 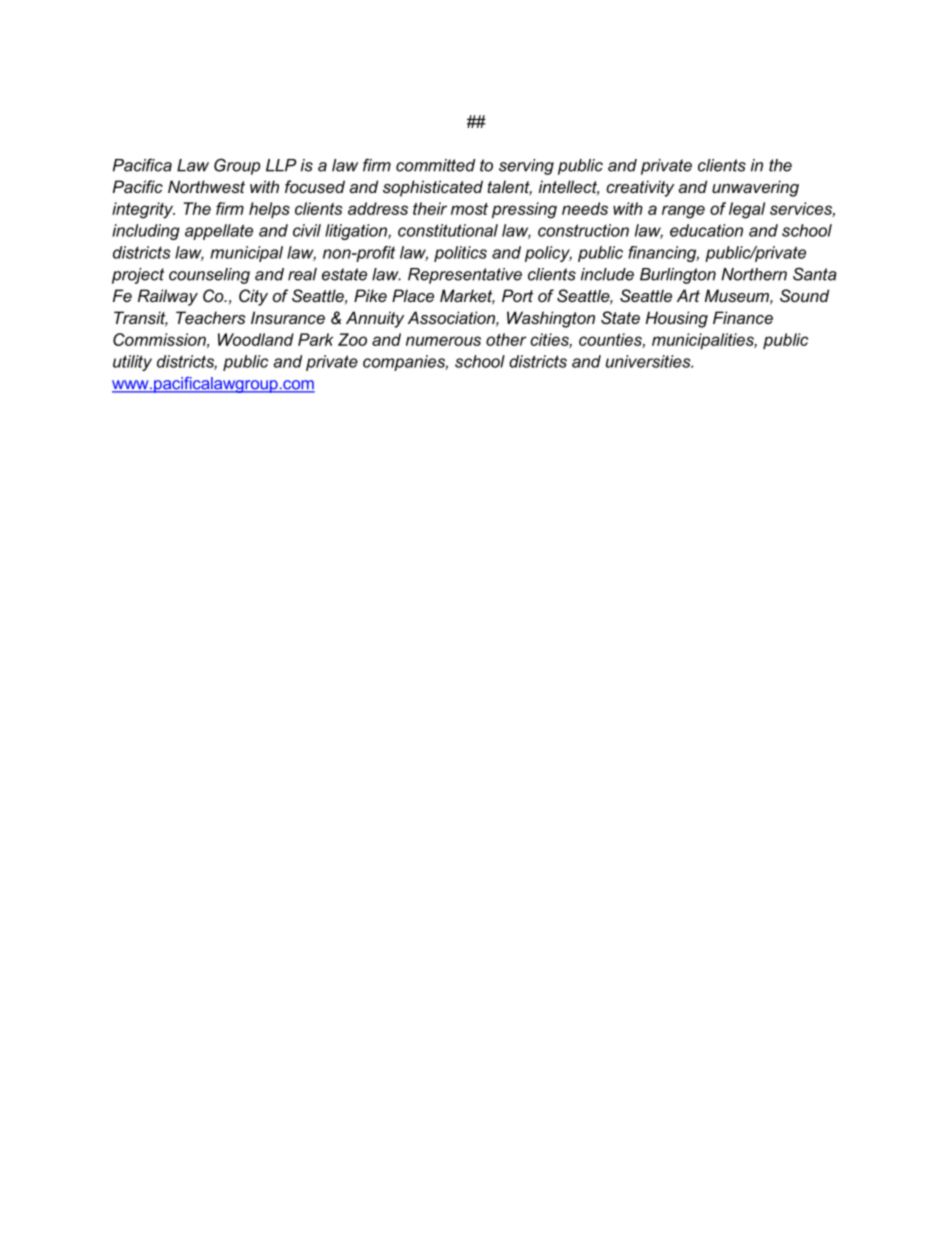 What do you see at coordinates (269, 210) in the image?
I see `helps` at bounding box center [269, 210].
